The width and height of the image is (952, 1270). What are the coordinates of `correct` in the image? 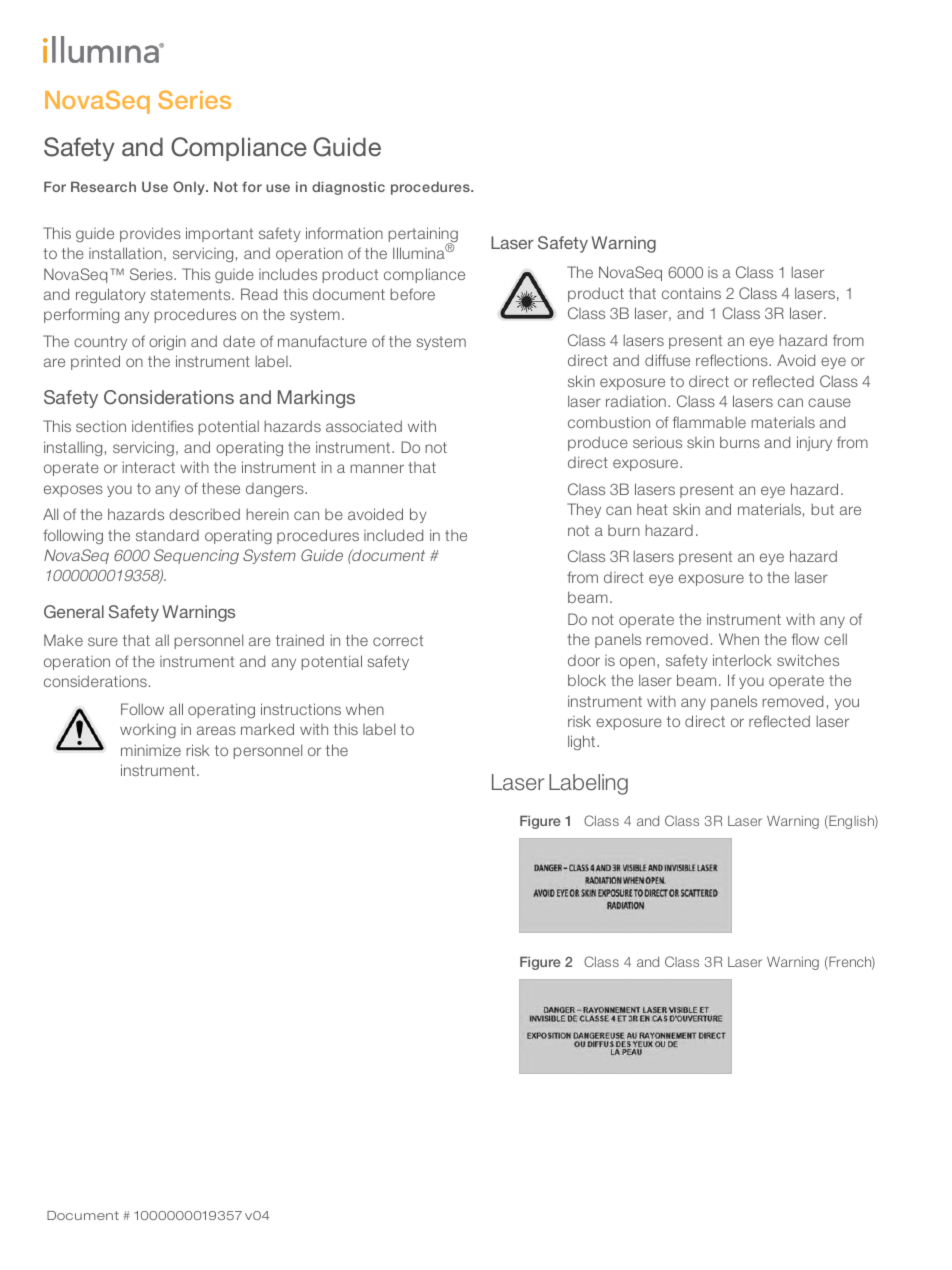 It's located at (398, 640).
